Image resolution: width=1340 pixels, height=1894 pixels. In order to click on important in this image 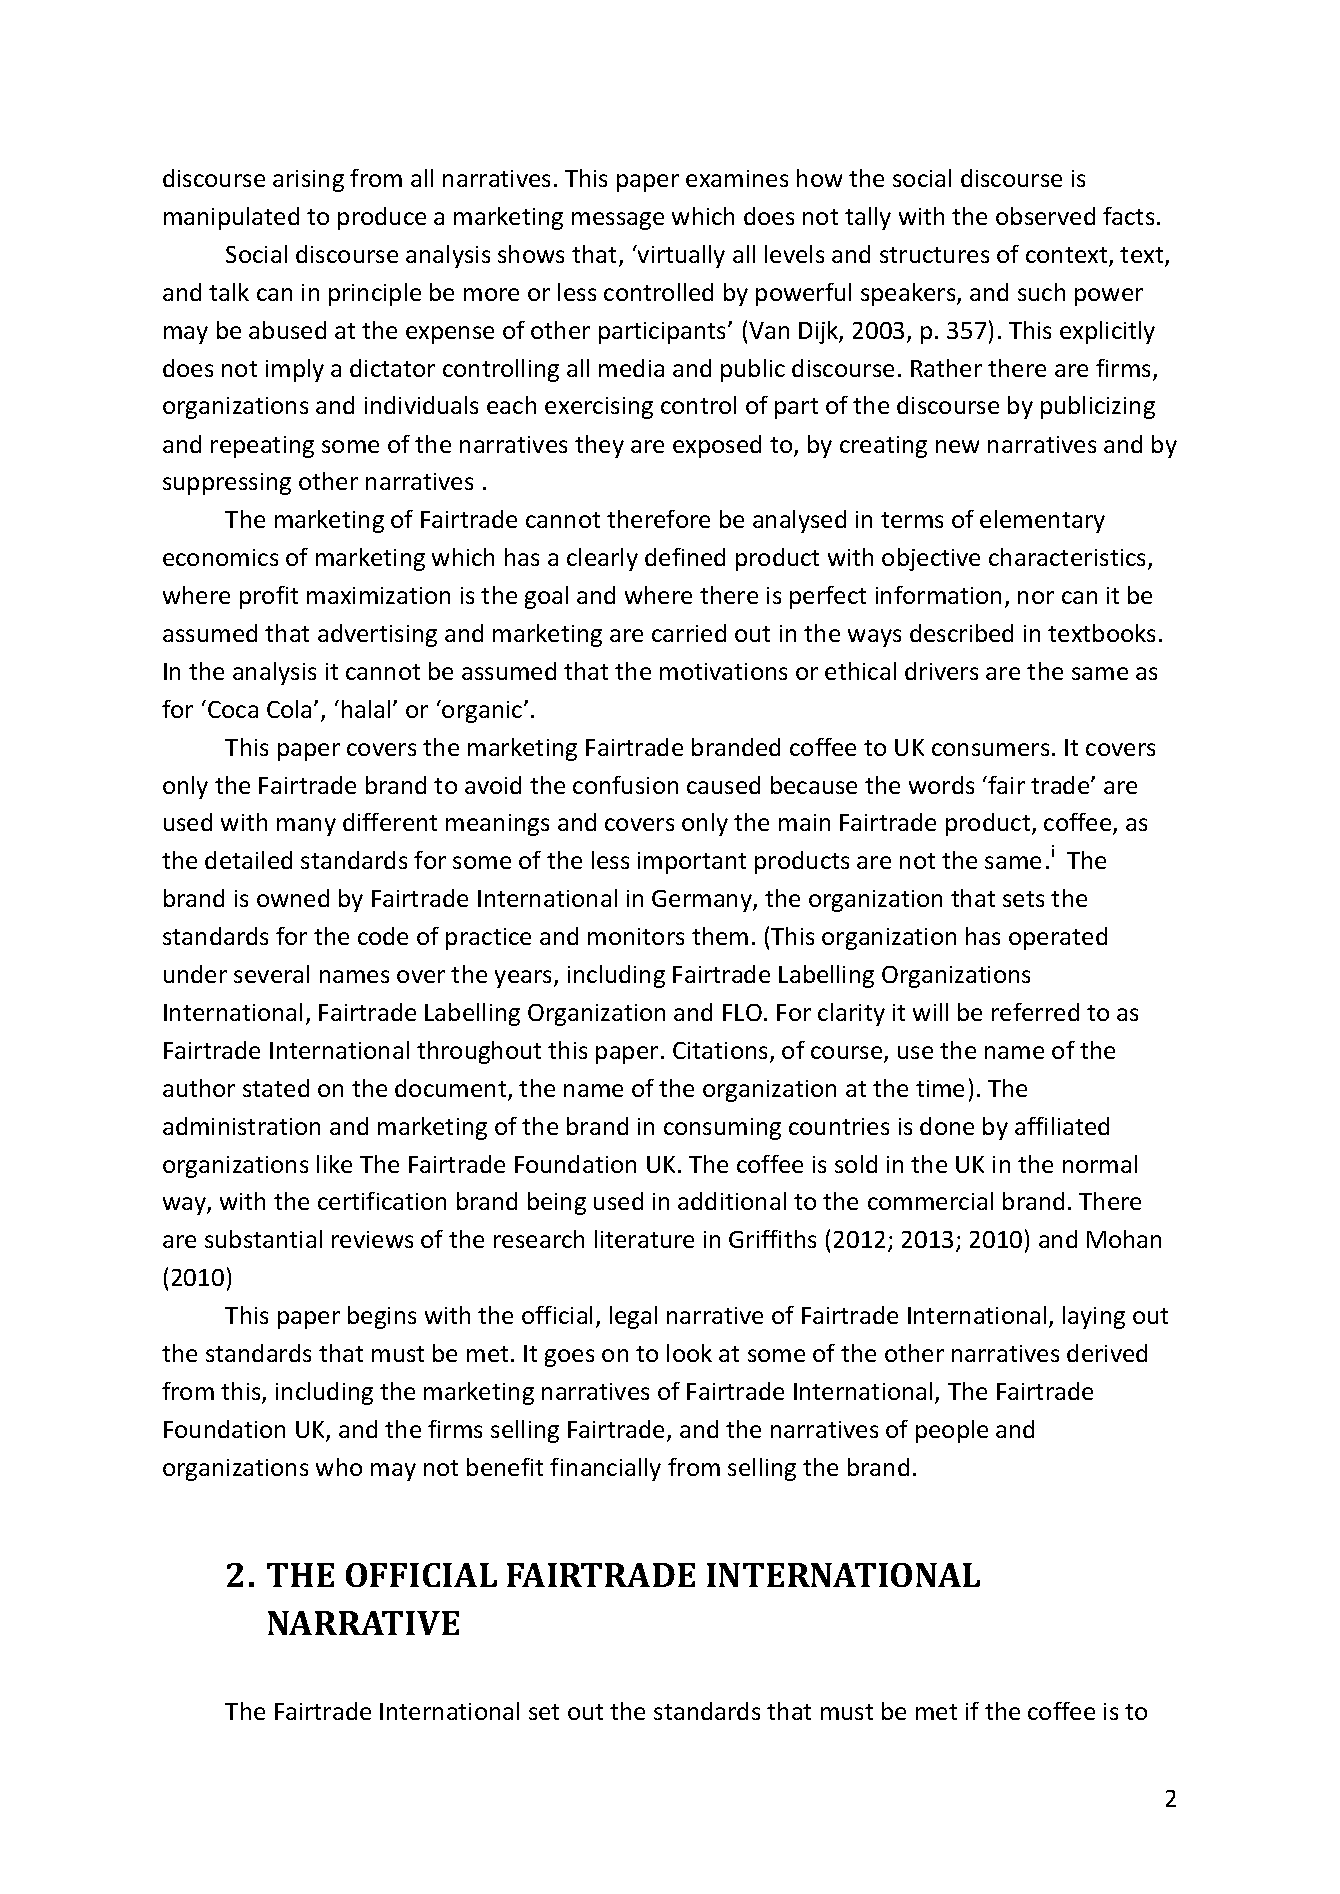, I will do `click(692, 863)`.
